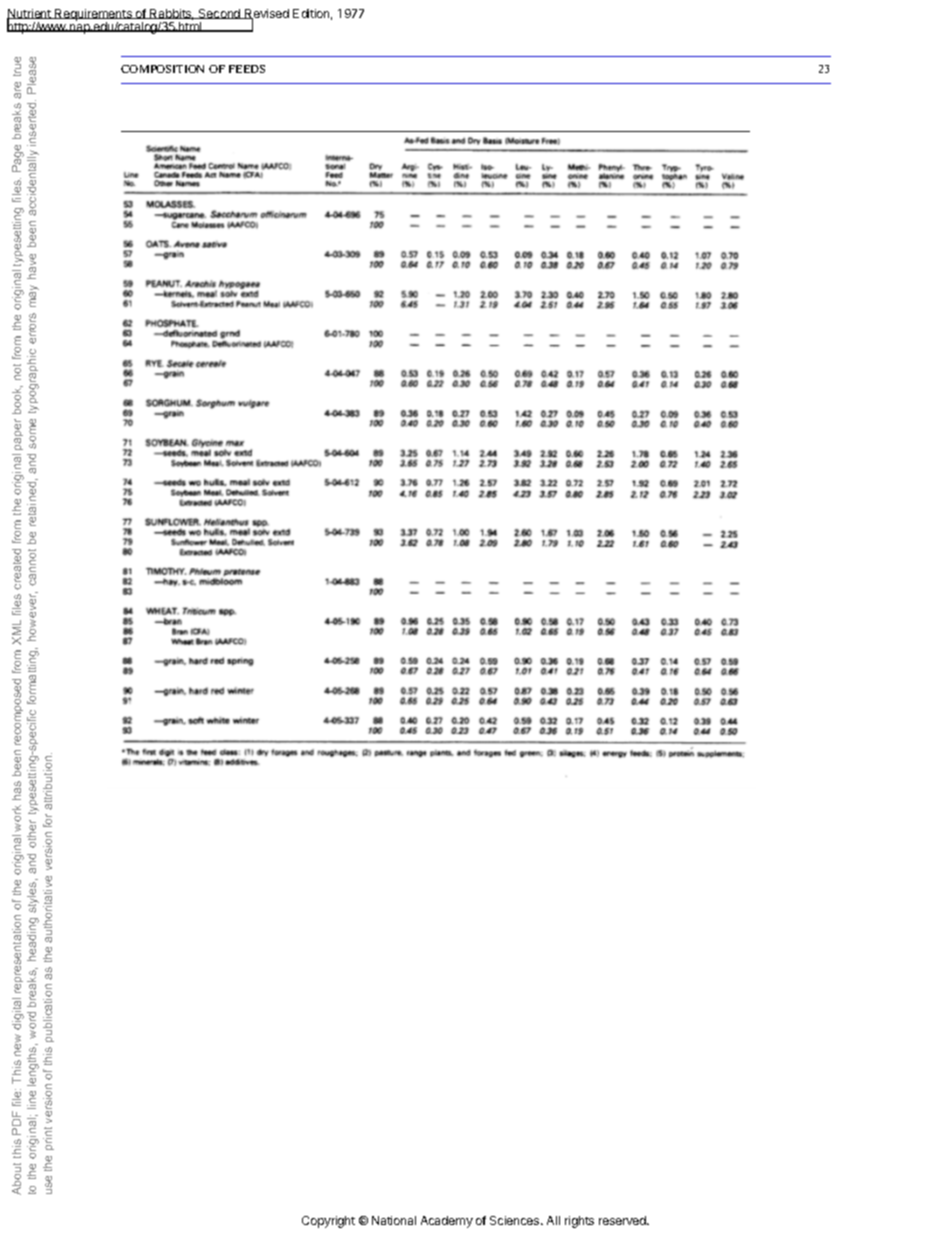 This image has width=952, height=1233. What do you see at coordinates (328, 1222) in the image?
I see `Copyright` at bounding box center [328, 1222].
